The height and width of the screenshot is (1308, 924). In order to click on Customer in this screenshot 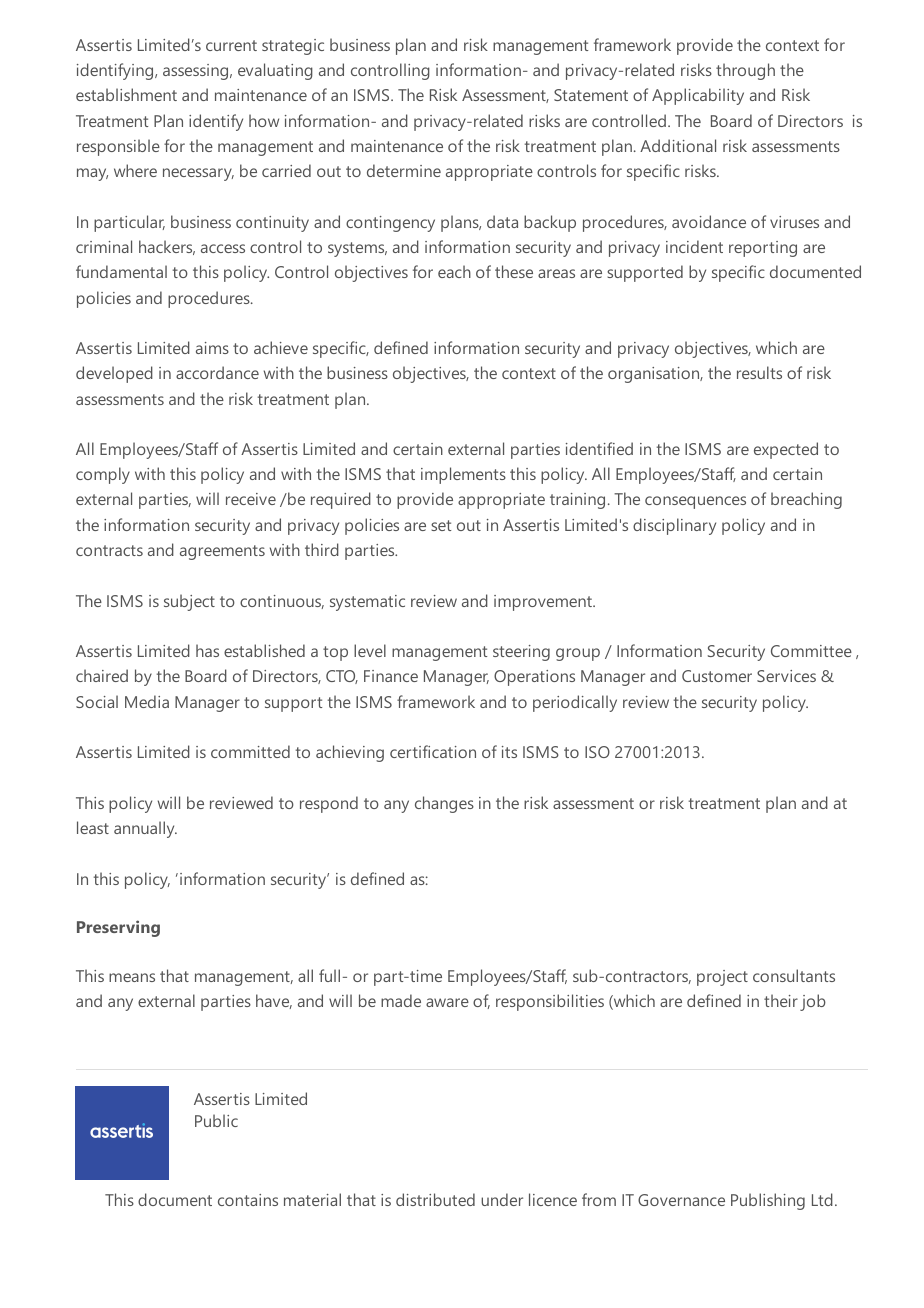, I will do `click(717, 676)`.
